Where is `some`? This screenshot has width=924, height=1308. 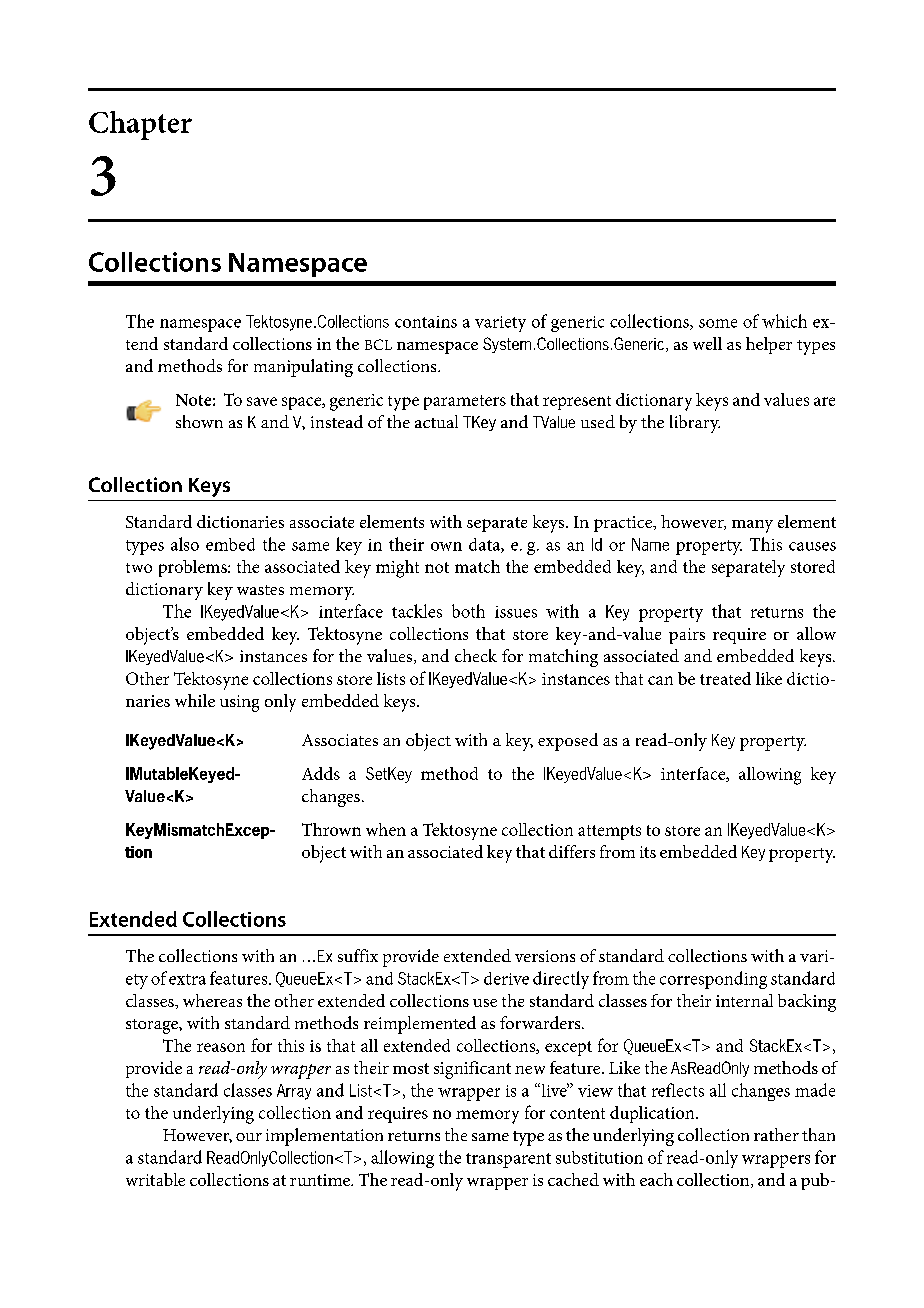 some is located at coordinates (718, 323).
